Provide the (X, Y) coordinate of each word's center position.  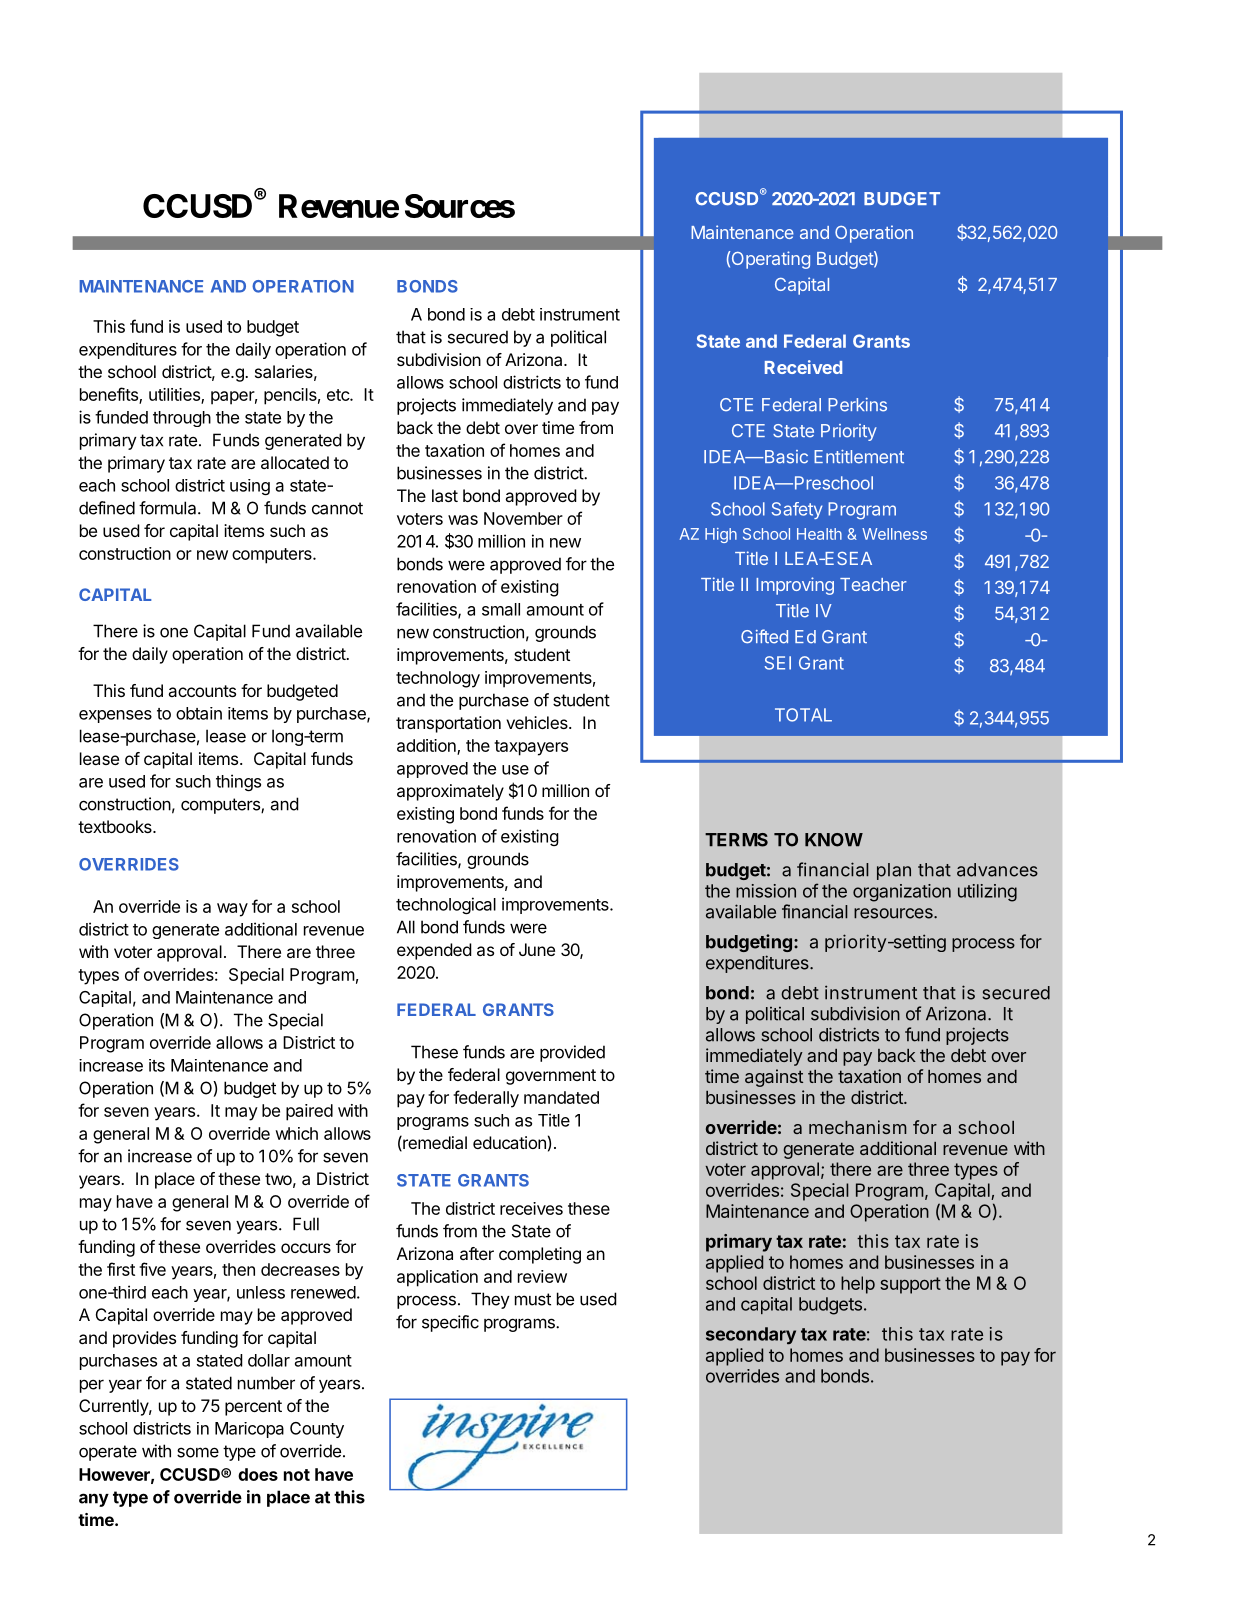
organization (902, 893)
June (537, 949)
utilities (175, 396)
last (445, 495)
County (317, 1430)
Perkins (857, 405)
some (198, 1452)
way (232, 910)
